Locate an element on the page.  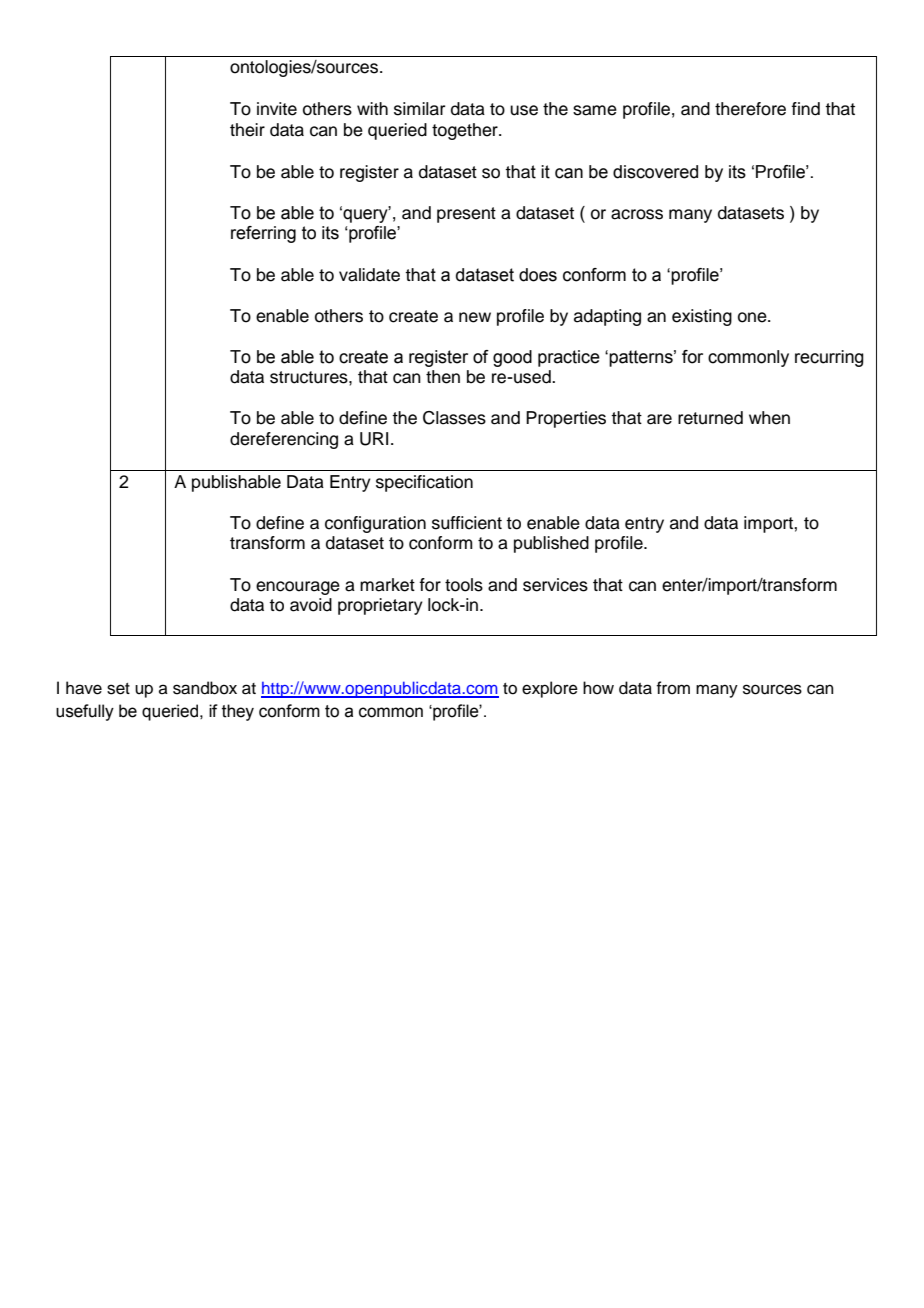
sandbox is located at coordinates (205, 688).
